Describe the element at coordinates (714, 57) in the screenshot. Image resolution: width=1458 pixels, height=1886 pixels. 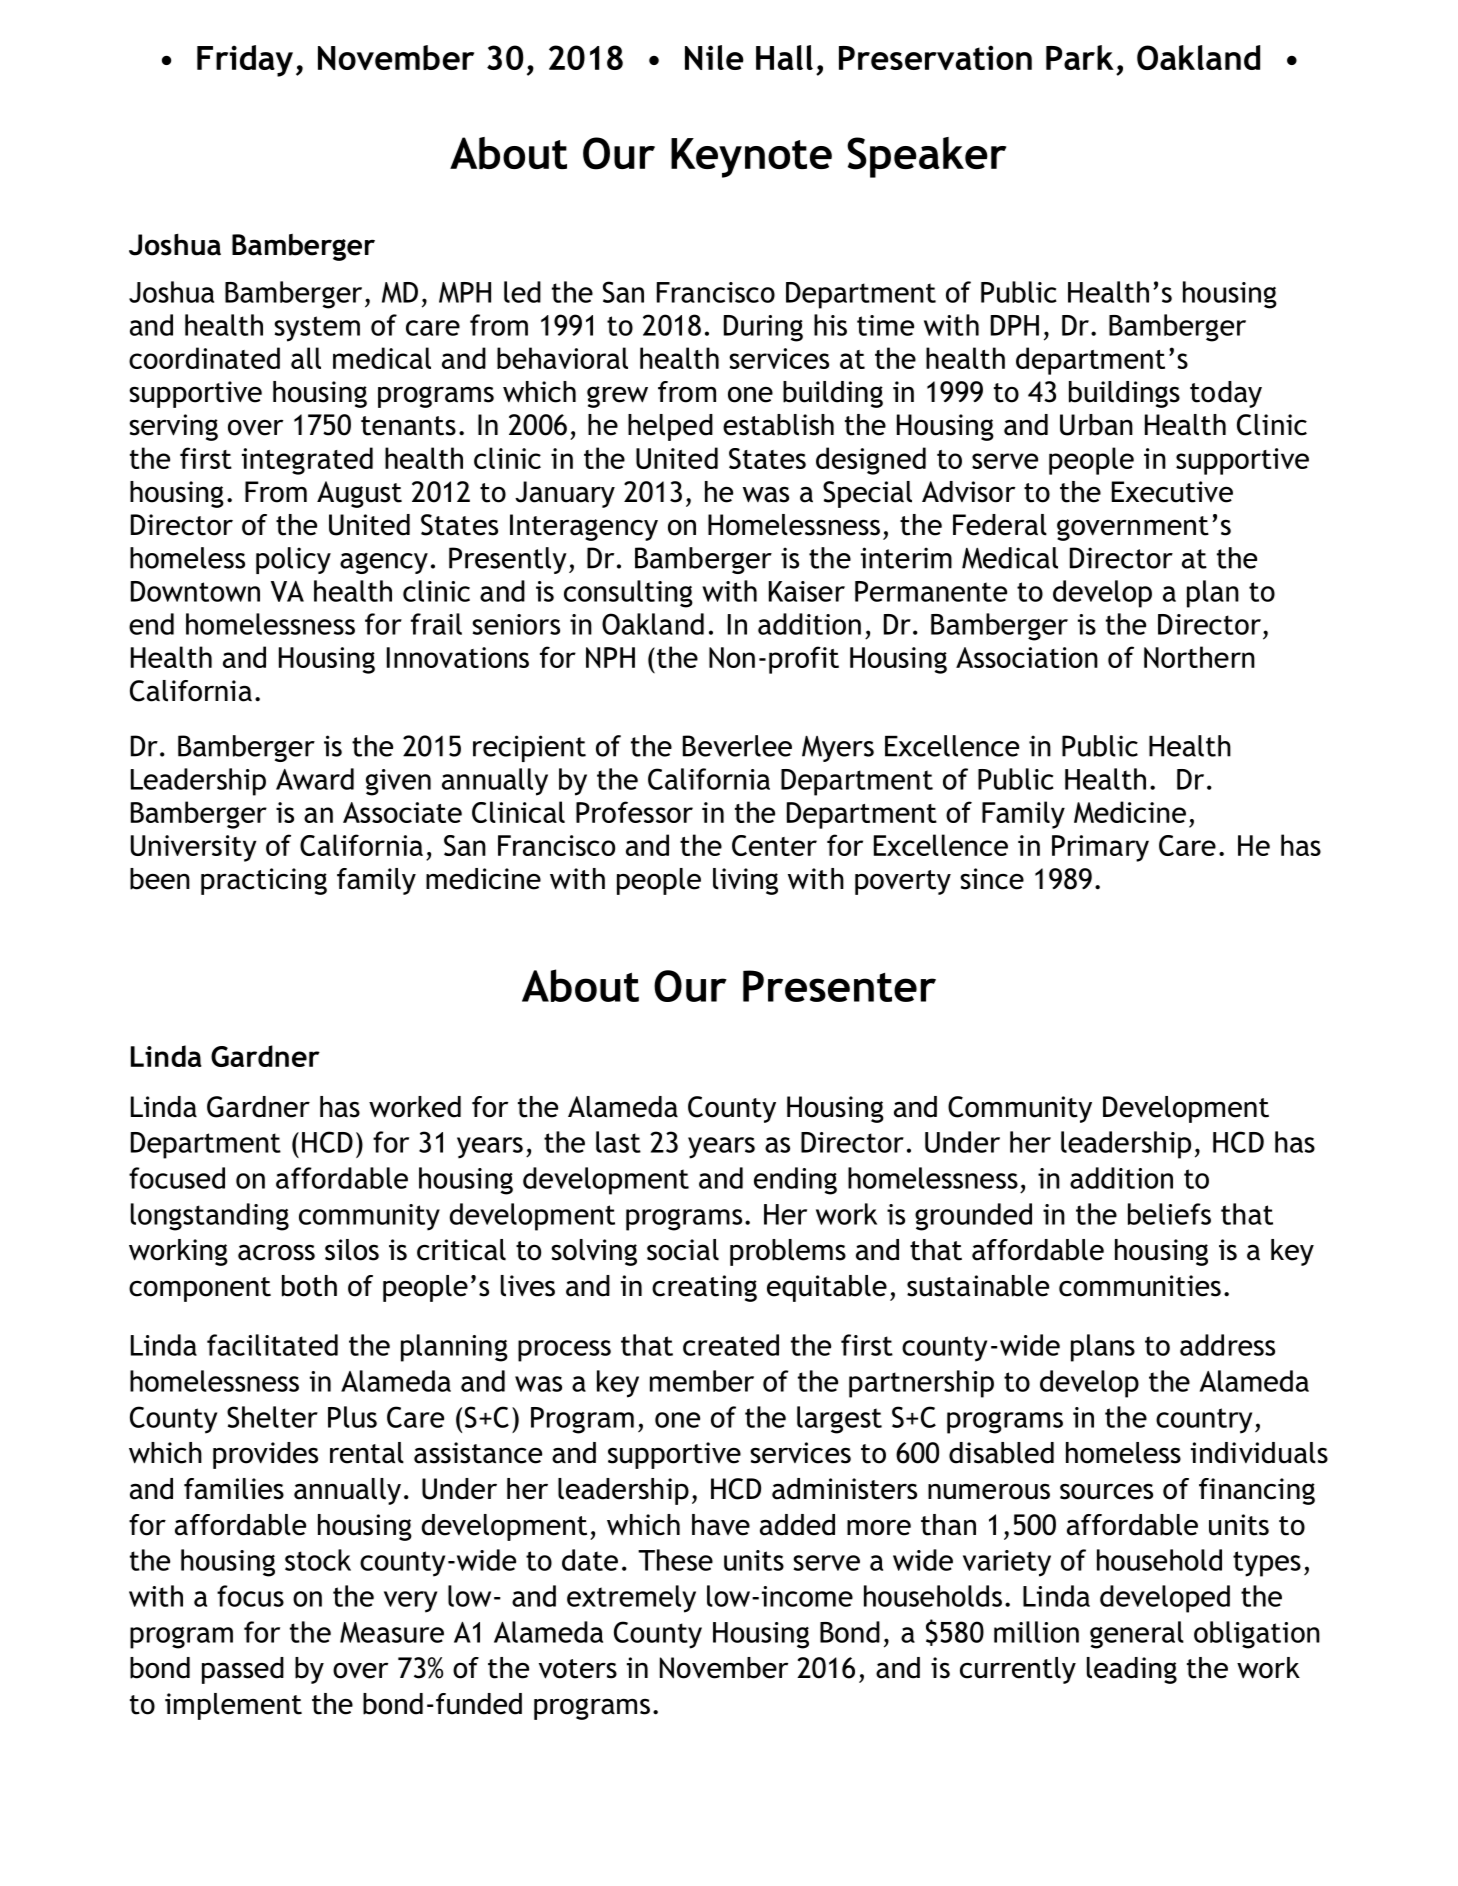
I see `Nile` at that location.
